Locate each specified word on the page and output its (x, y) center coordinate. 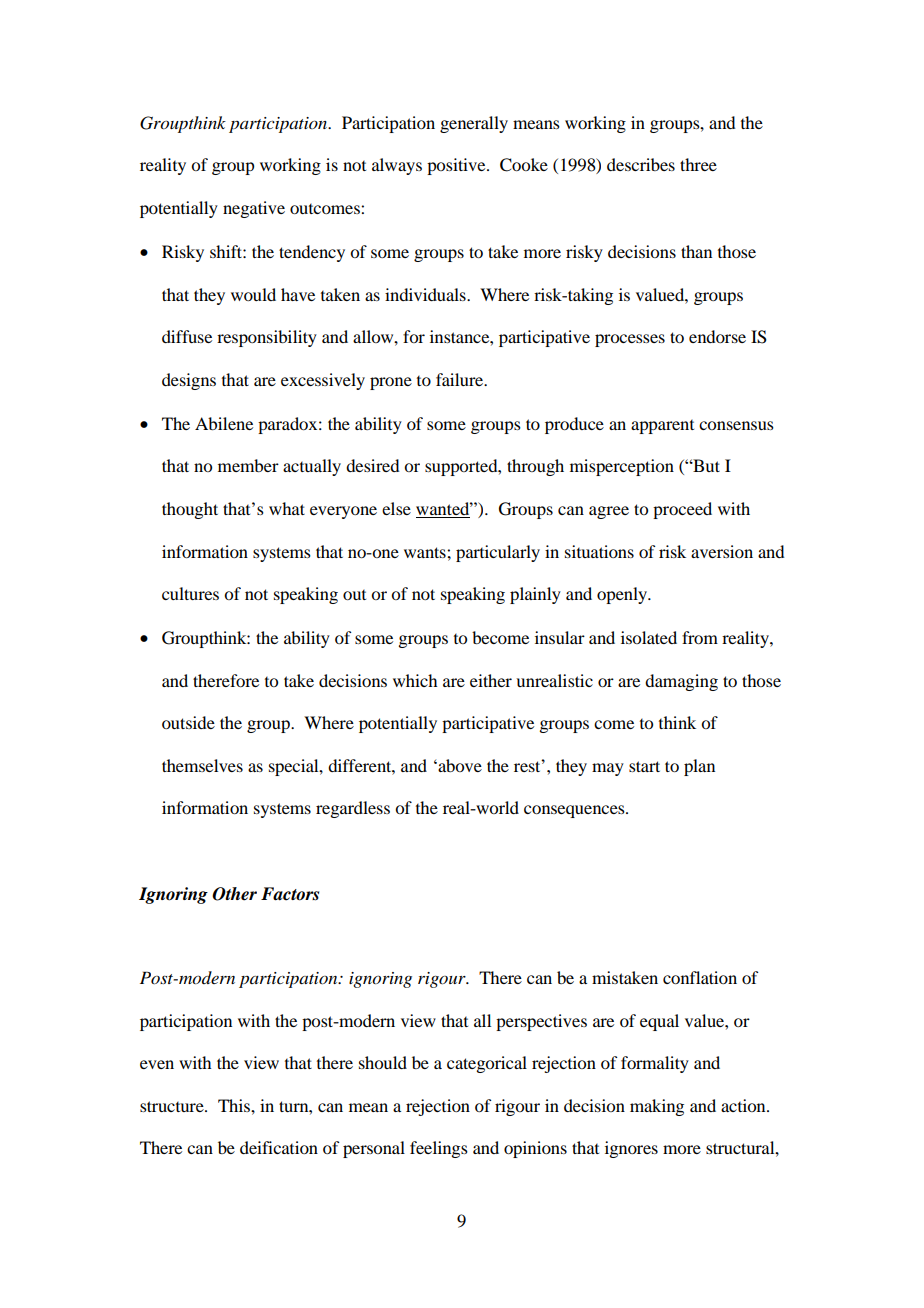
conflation (700, 977)
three (698, 164)
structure (173, 1106)
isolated (649, 637)
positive (457, 166)
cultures (190, 593)
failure (461, 379)
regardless (353, 809)
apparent (662, 427)
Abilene (224, 423)
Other (234, 894)
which (415, 680)
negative (254, 209)
